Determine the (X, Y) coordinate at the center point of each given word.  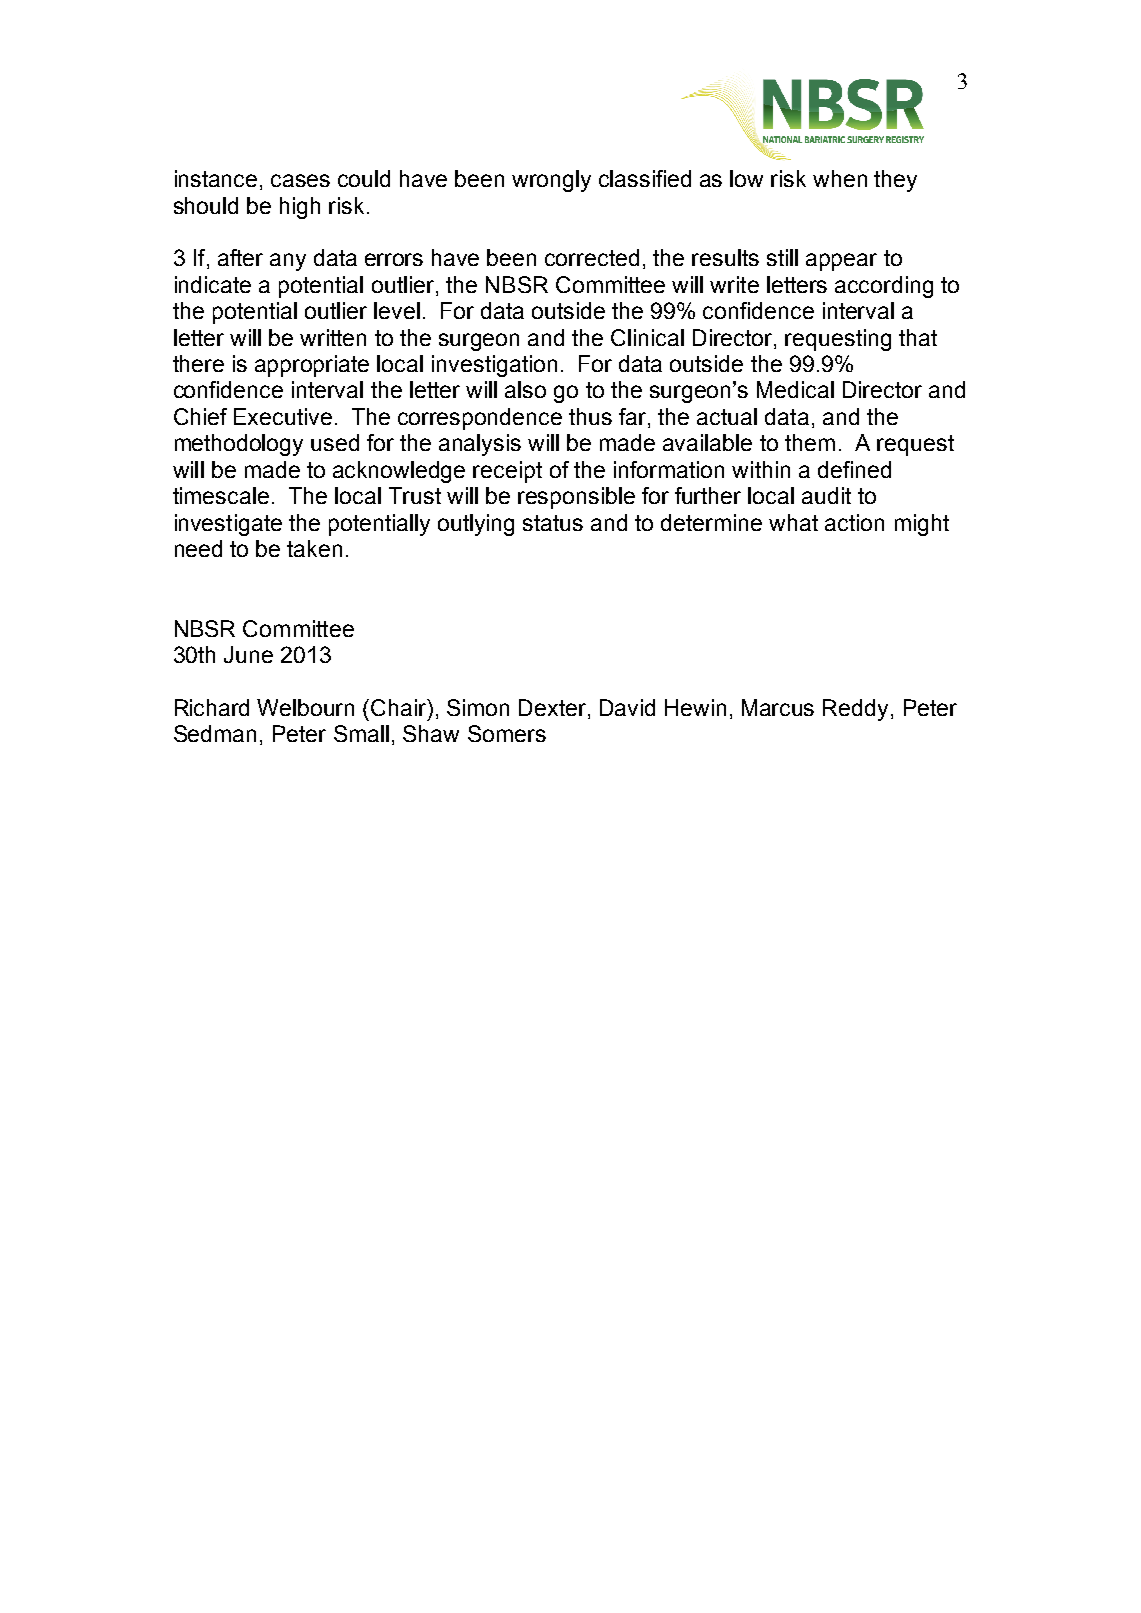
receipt (507, 472)
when (840, 178)
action (854, 522)
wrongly (551, 181)
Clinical (647, 337)
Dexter (554, 709)
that (918, 337)
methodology (239, 445)
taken (314, 548)
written (333, 337)
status (553, 523)
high (300, 208)
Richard (212, 707)
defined (854, 469)
